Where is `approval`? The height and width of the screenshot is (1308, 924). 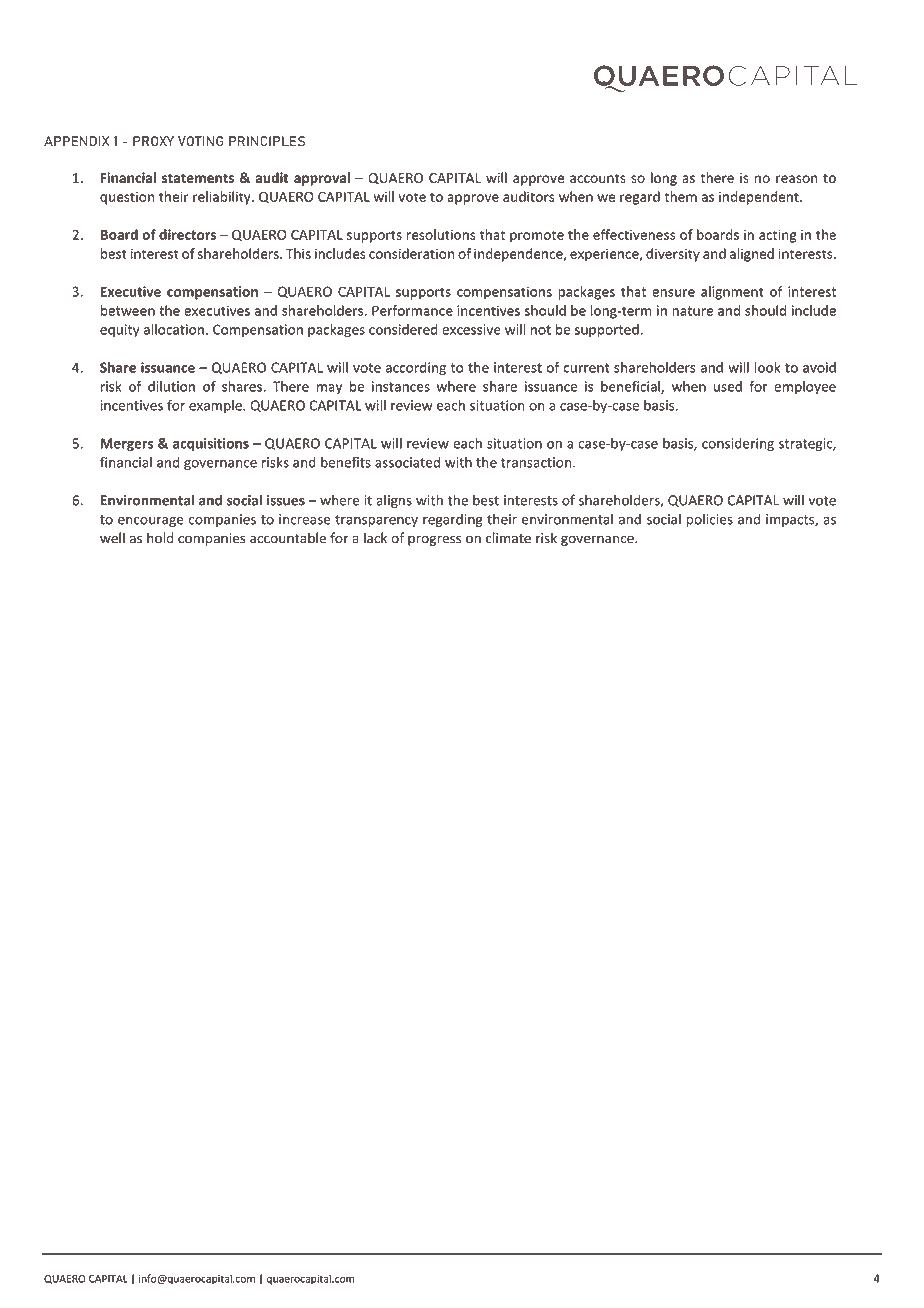
approval is located at coordinates (322, 179).
